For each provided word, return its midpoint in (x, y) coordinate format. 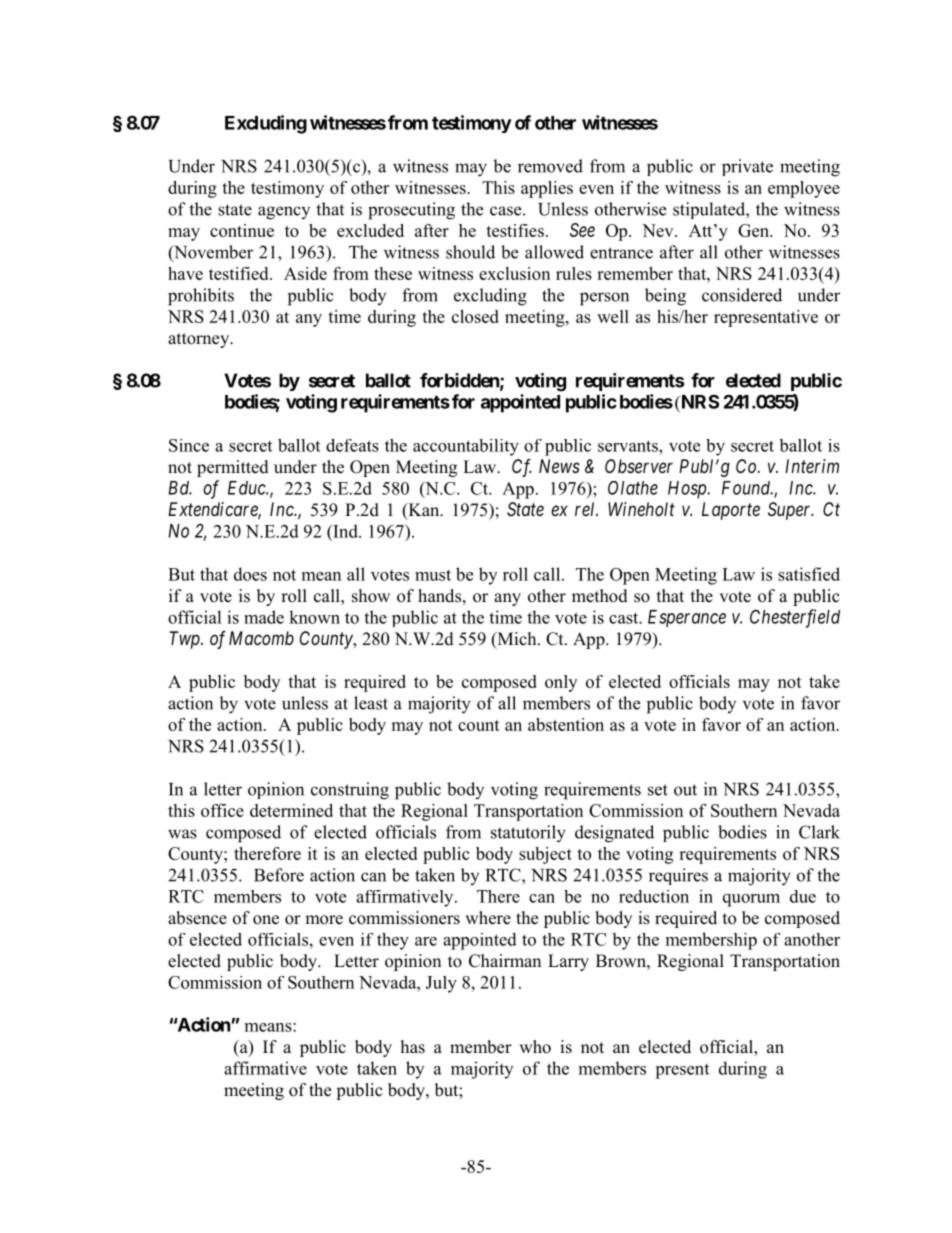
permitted (233, 468)
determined (291, 810)
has (413, 1047)
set (658, 790)
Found (747, 488)
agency (284, 213)
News (559, 466)
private (747, 167)
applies (547, 189)
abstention (566, 724)
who (535, 1047)
